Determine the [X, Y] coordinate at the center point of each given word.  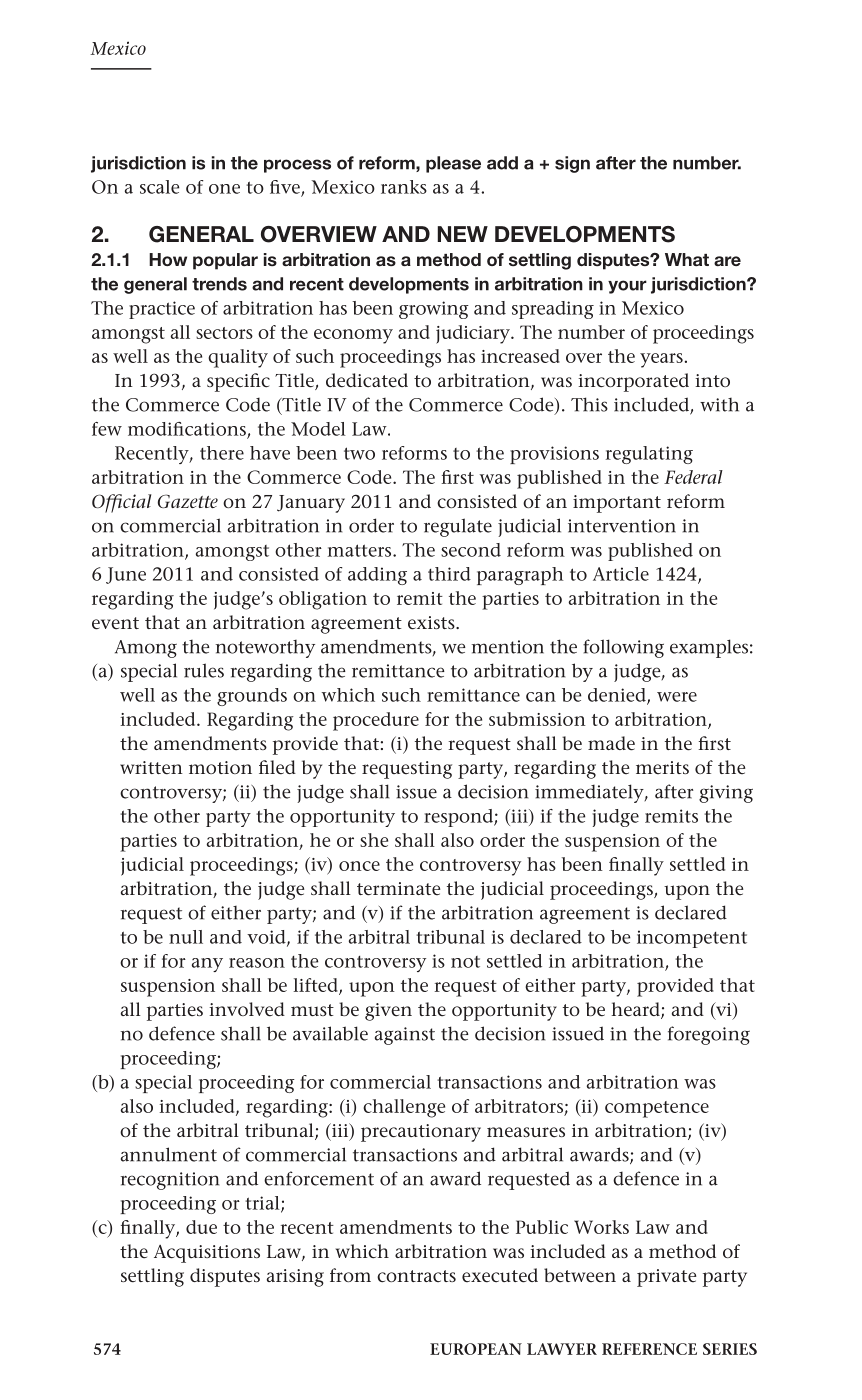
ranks [404, 187]
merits [662, 767]
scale [159, 187]
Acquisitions [207, 1254]
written [151, 768]
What [687, 259]
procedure [376, 721]
